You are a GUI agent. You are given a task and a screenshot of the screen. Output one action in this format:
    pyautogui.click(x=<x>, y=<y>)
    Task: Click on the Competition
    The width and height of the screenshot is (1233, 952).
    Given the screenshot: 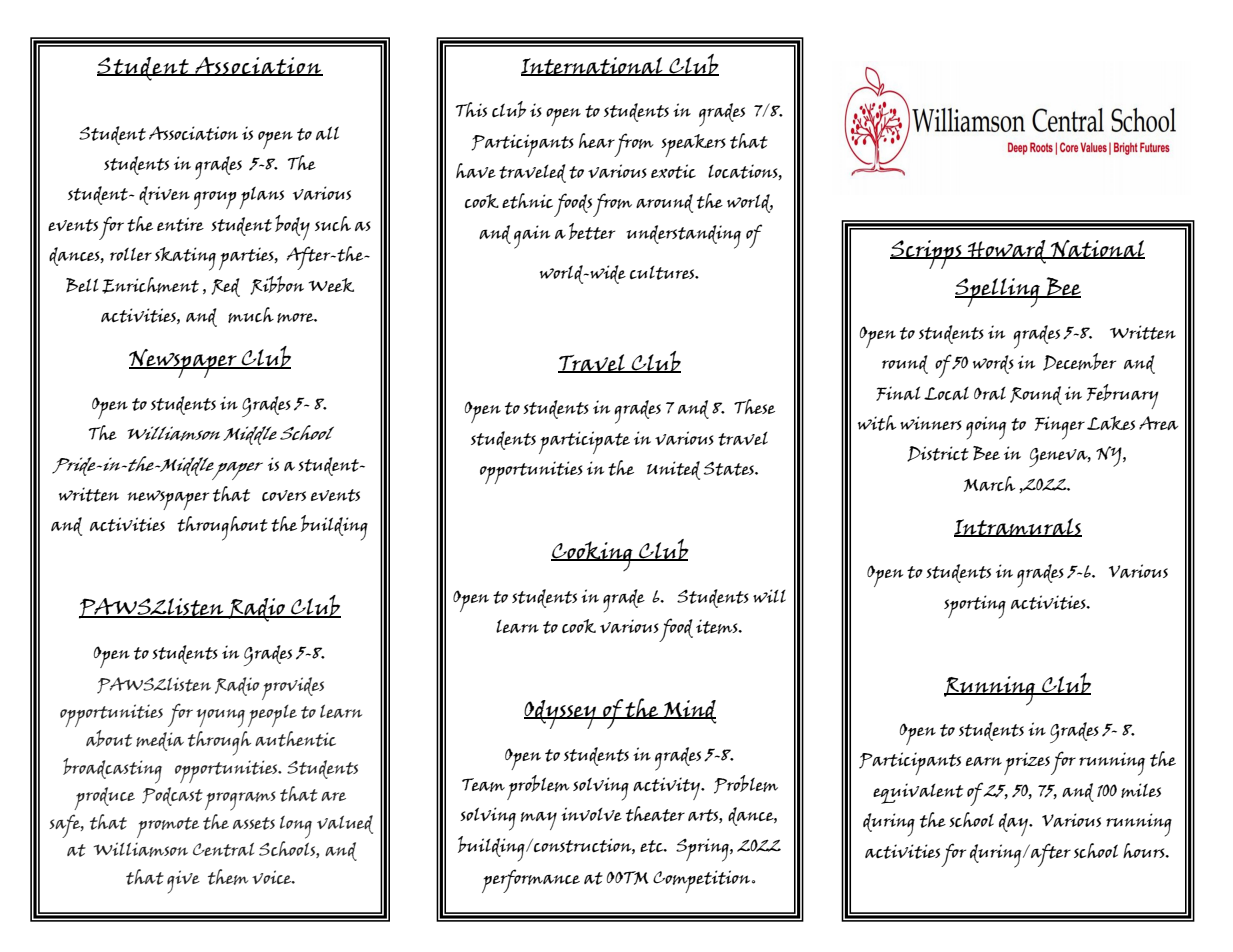 What is the action you would take?
    pyautogui.click(x=703, y=881)
